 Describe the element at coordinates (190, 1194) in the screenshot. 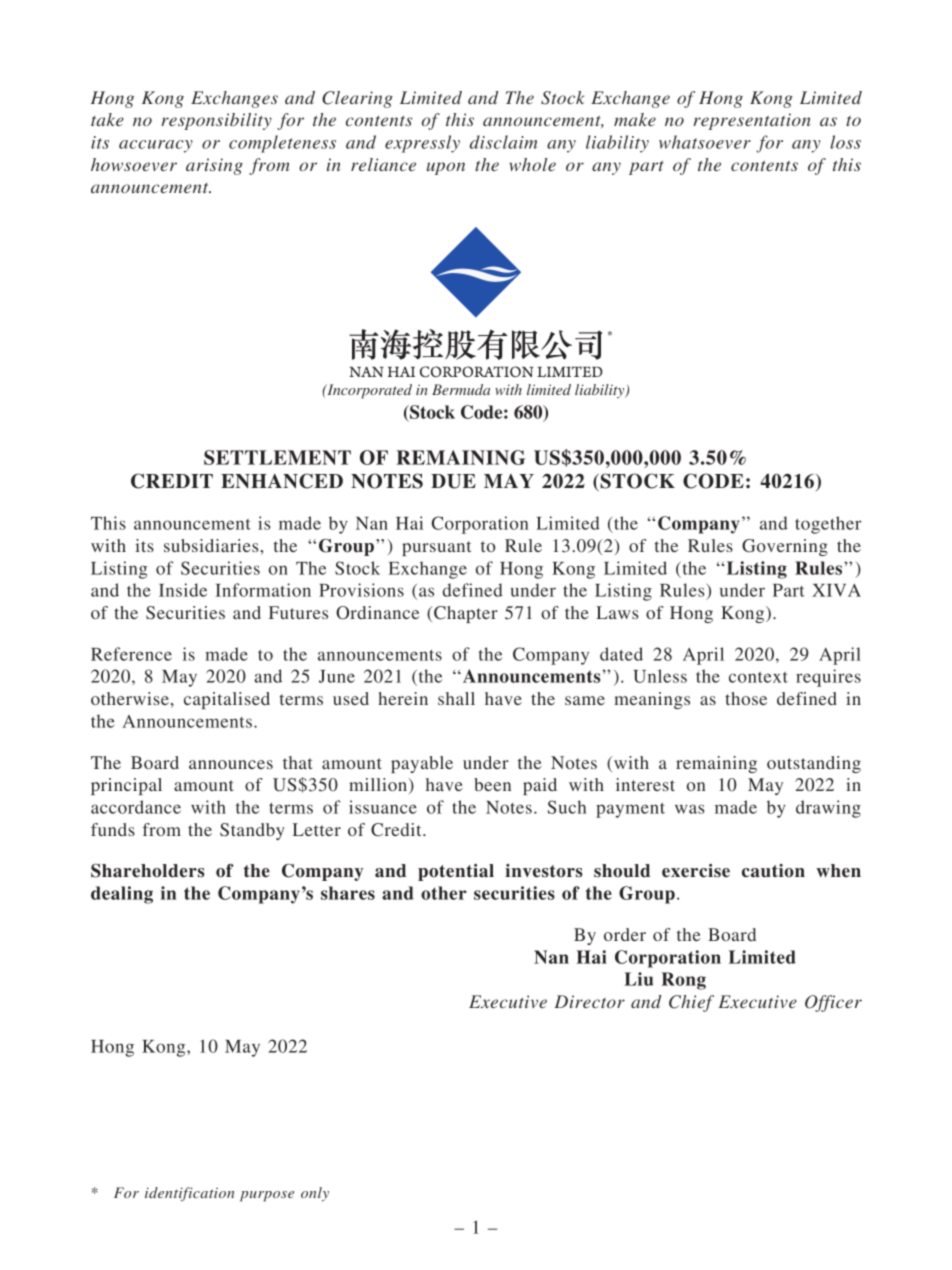

I see `identification` at that location.
